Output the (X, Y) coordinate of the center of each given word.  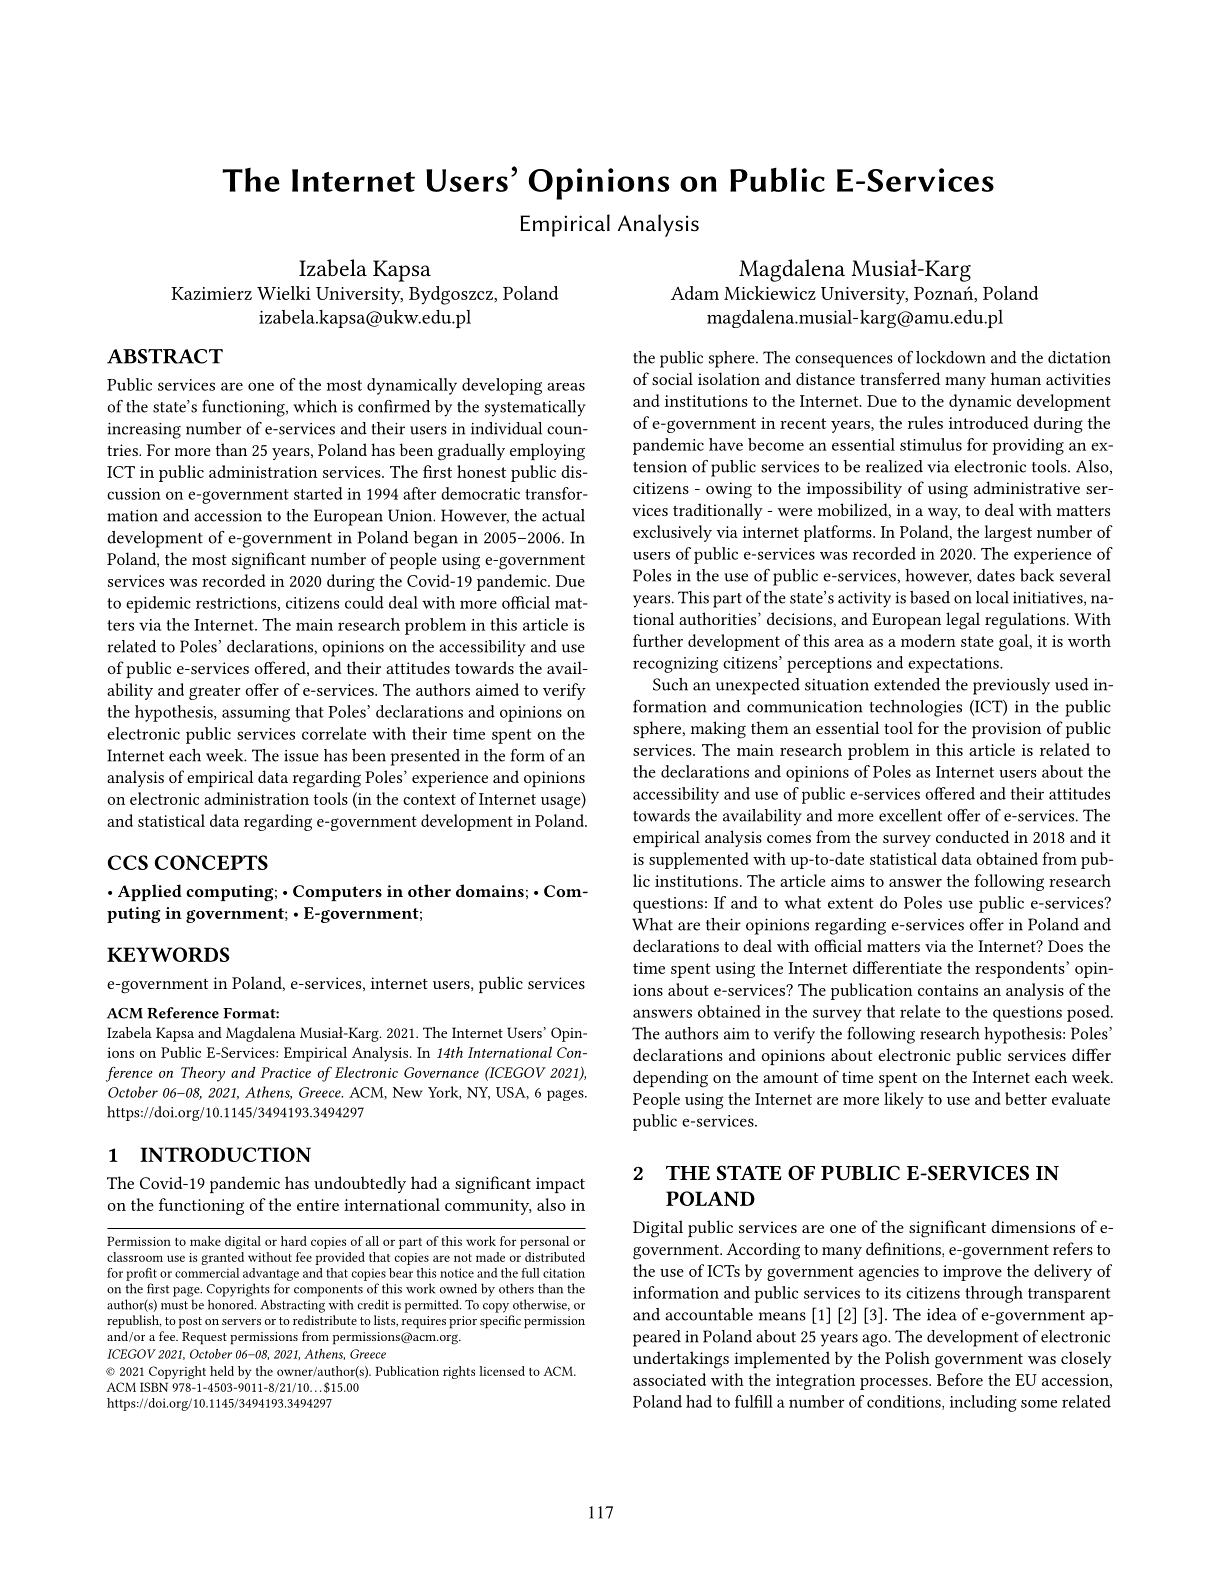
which (315, 406)
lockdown (951, 357)
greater (215, 692)
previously (1011, 686)
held (222, 1371)
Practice (285, 1072)
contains (948, 990)
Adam (695, 293)
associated (669, 1379)
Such (670, 684)
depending (670, 1079)
